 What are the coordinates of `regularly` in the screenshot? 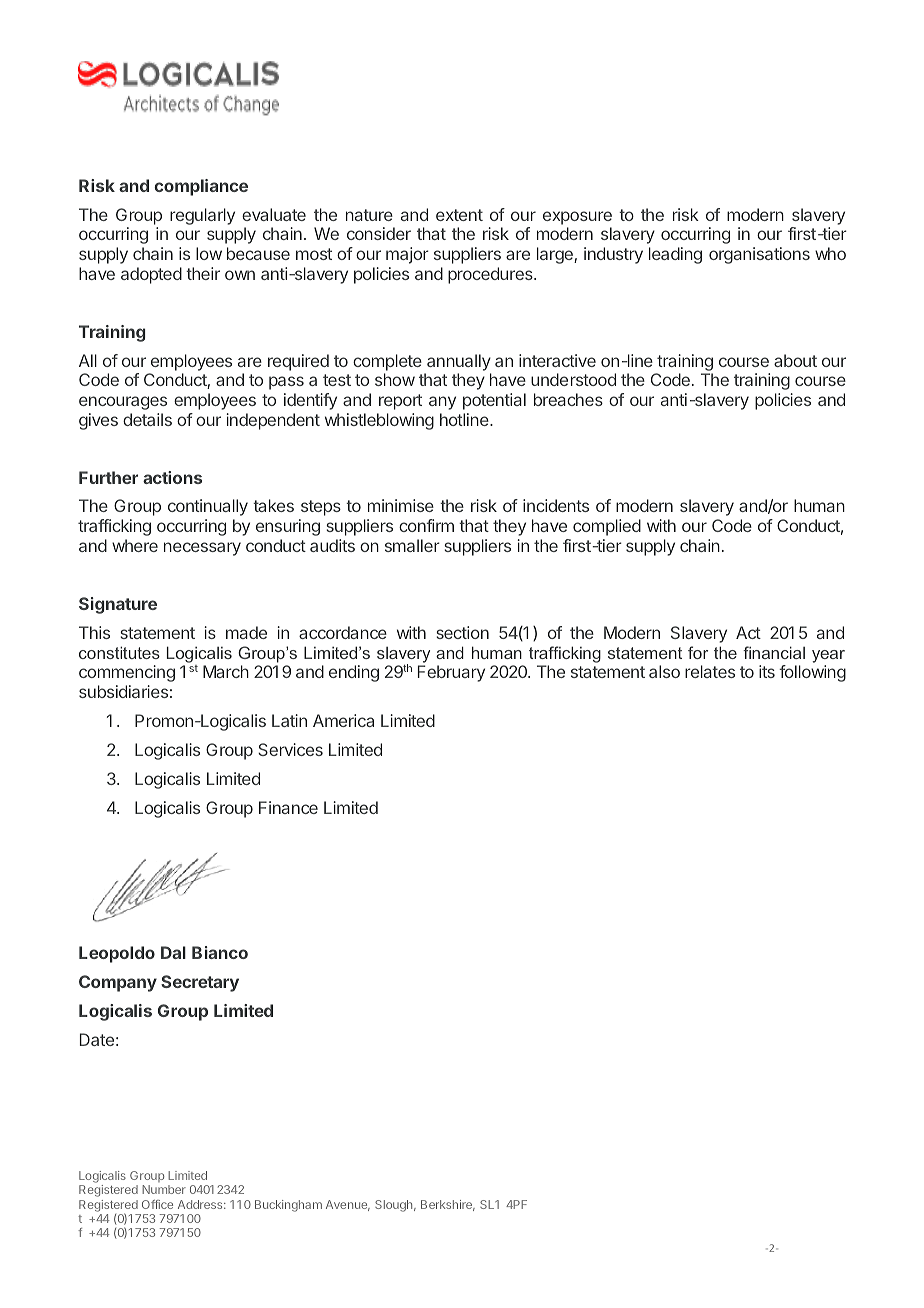 It's located at (202, 216).
